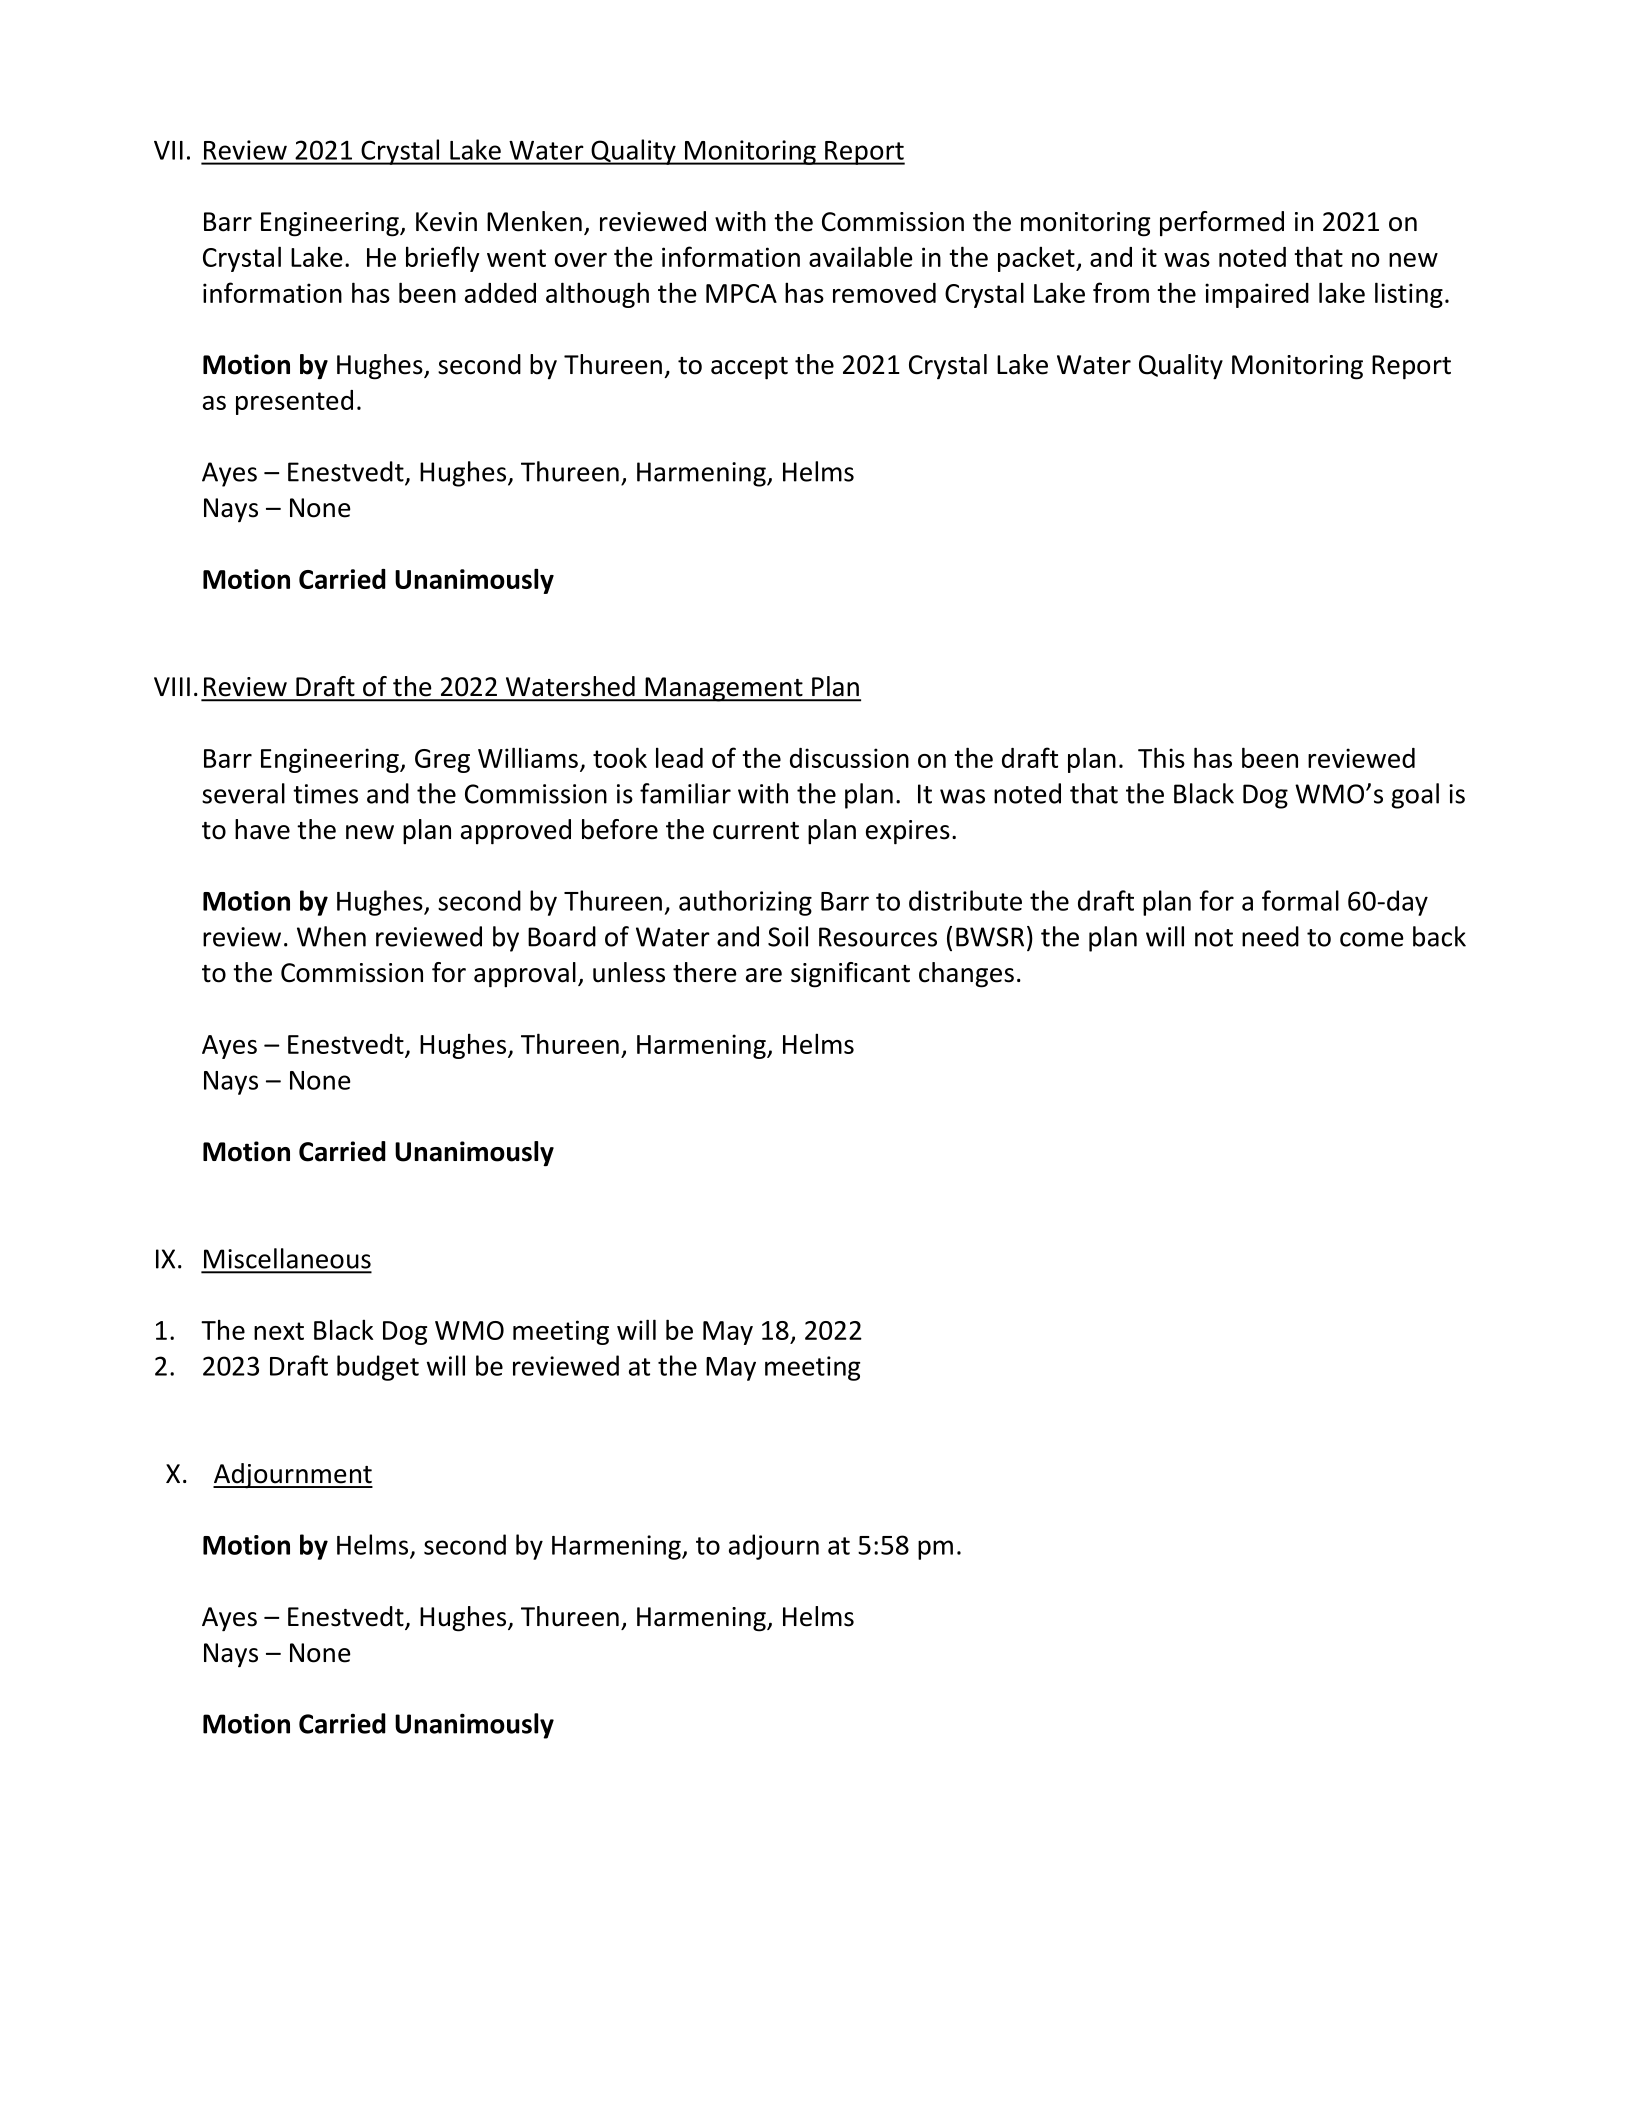  I want to click on goal, so click(1415, 796).
